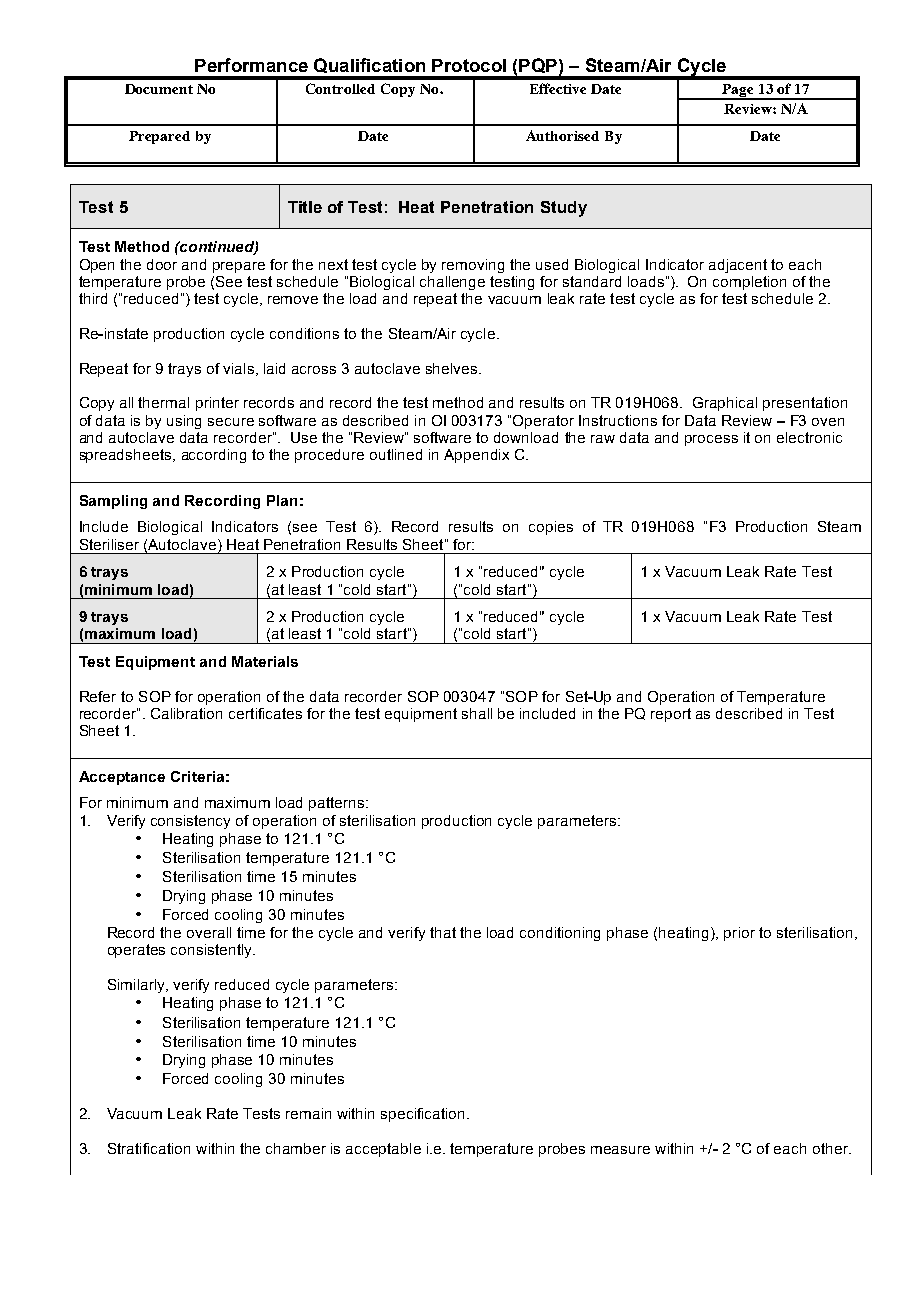  Describe the element at coordinates (424, 1115) in the page. I see `specification` at that location.
